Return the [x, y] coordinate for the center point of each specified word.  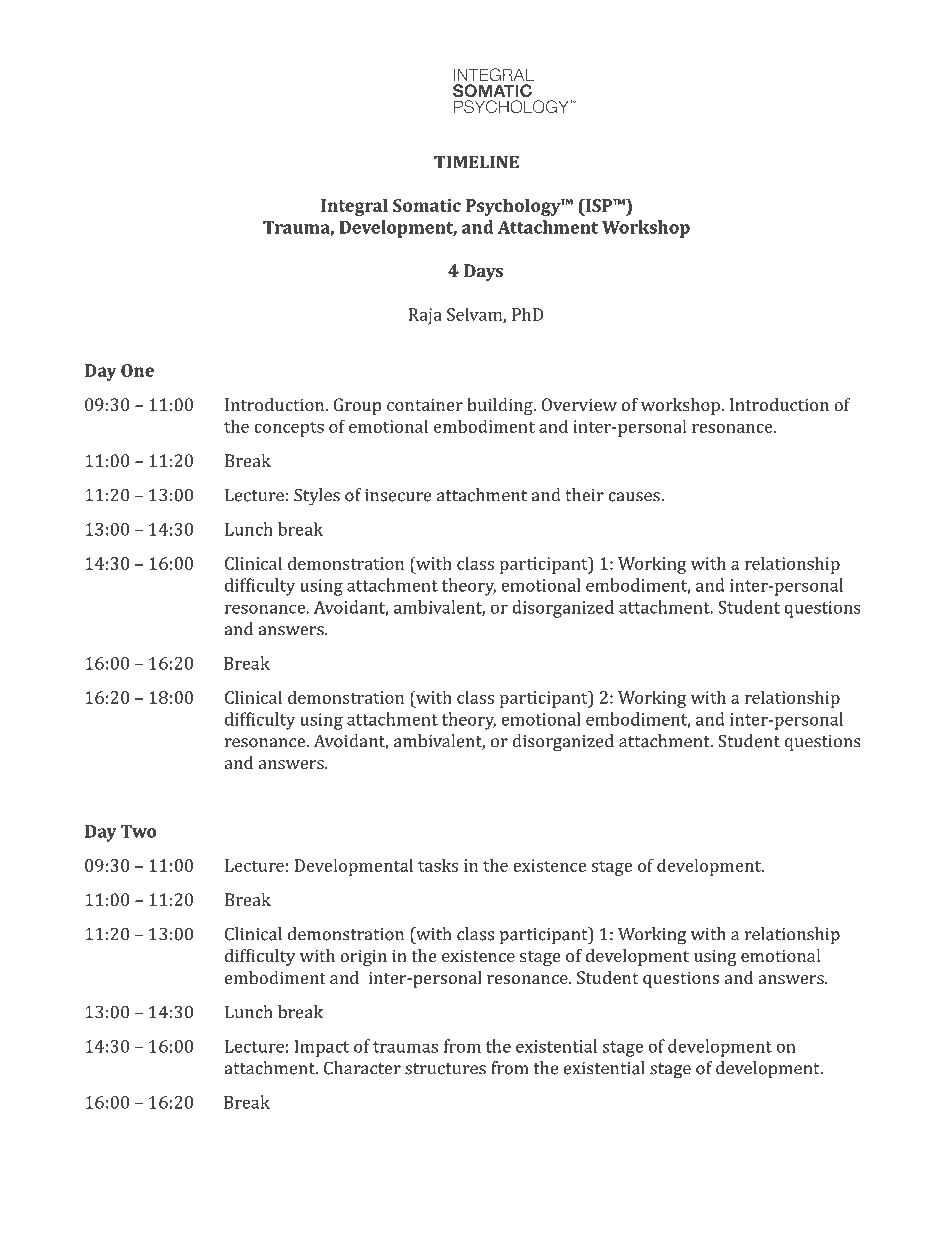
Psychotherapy [131, 1170]
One [137, 370]
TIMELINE [476, 162]
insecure [398, 495]
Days [483, 272]
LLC [398, 1152]
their [584, 495]
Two [139, 831]
